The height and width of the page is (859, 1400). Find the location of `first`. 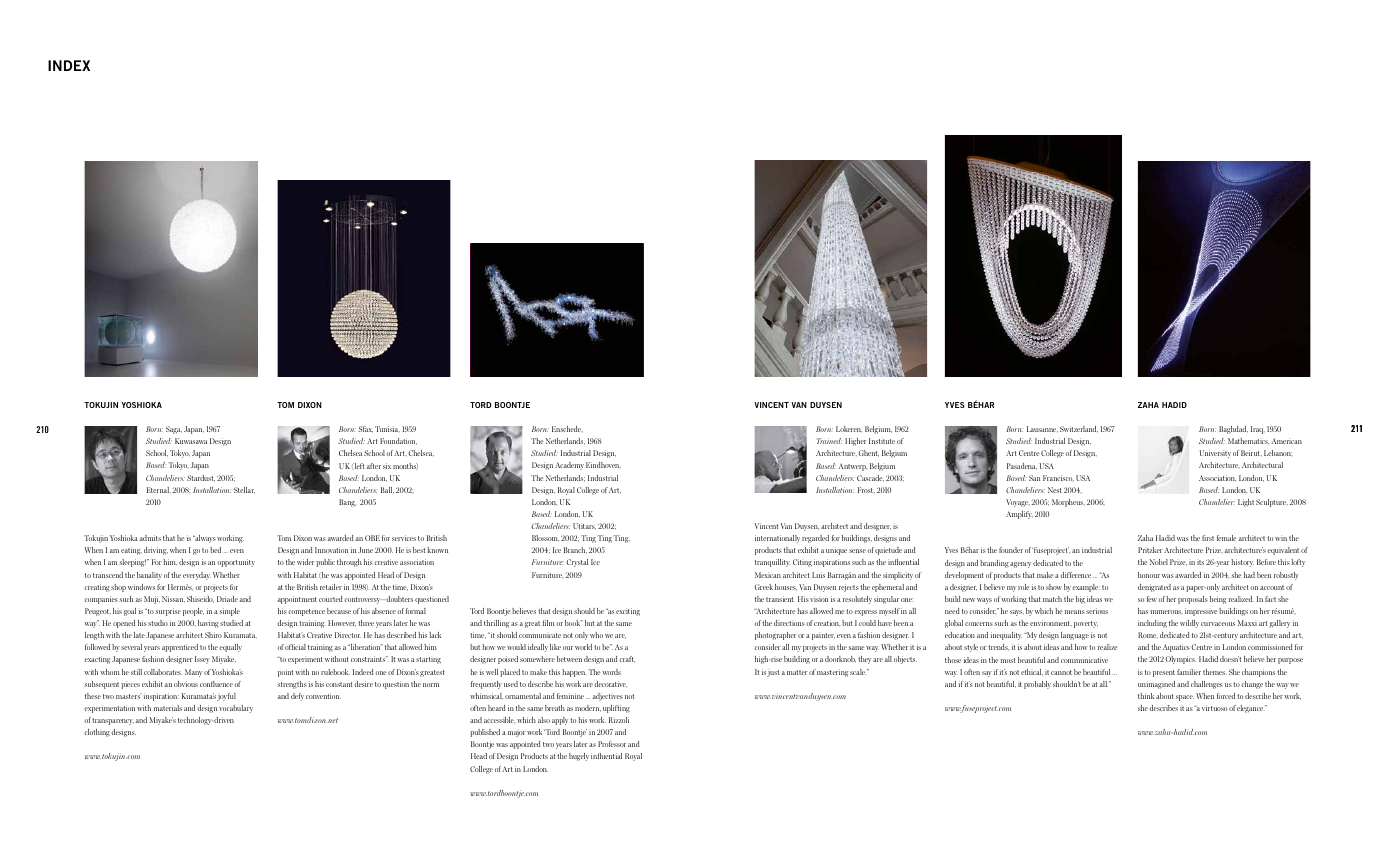

first is located at coordinates (1208, 538).
